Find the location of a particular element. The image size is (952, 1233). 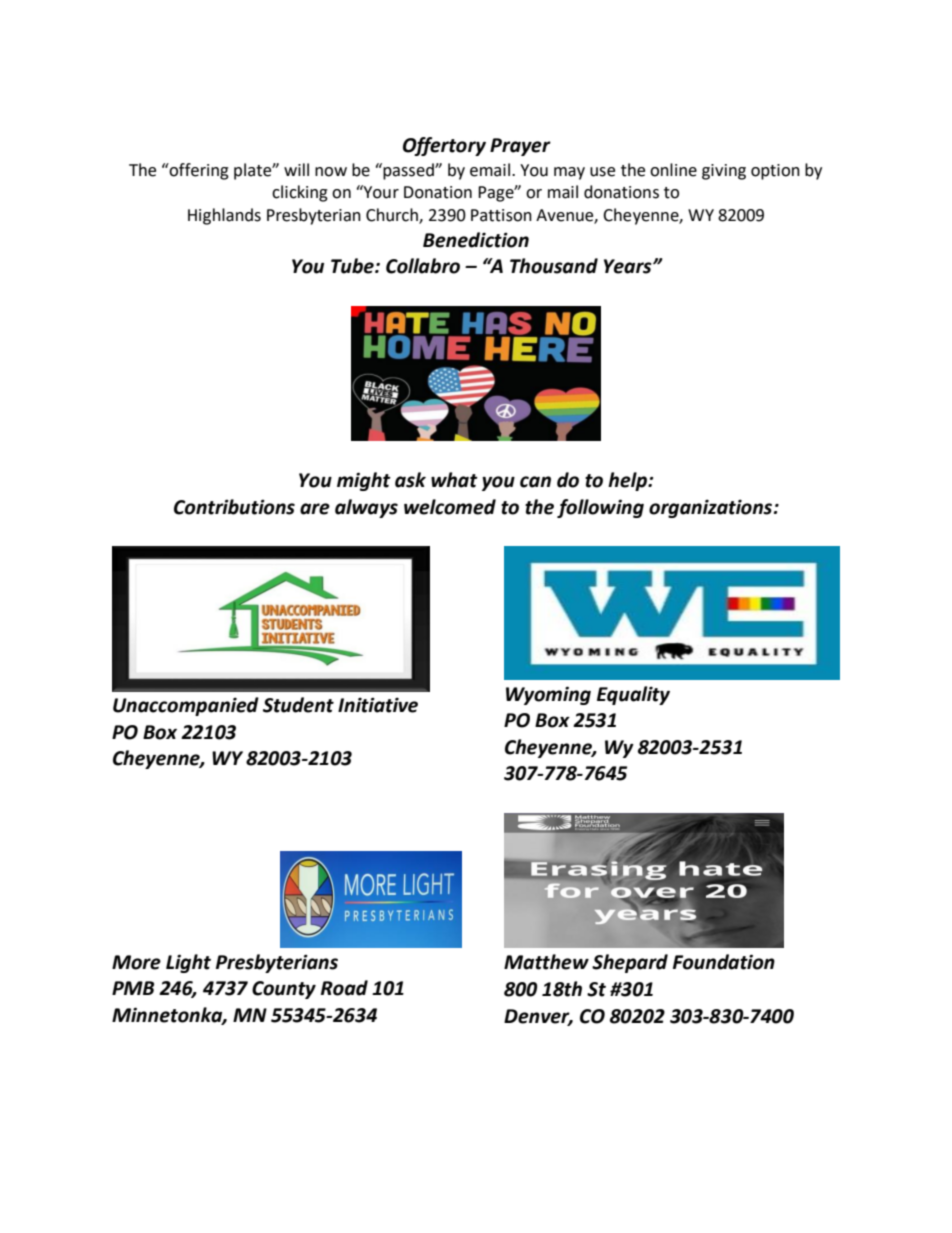

Light is located at coordinates (188, 963).
